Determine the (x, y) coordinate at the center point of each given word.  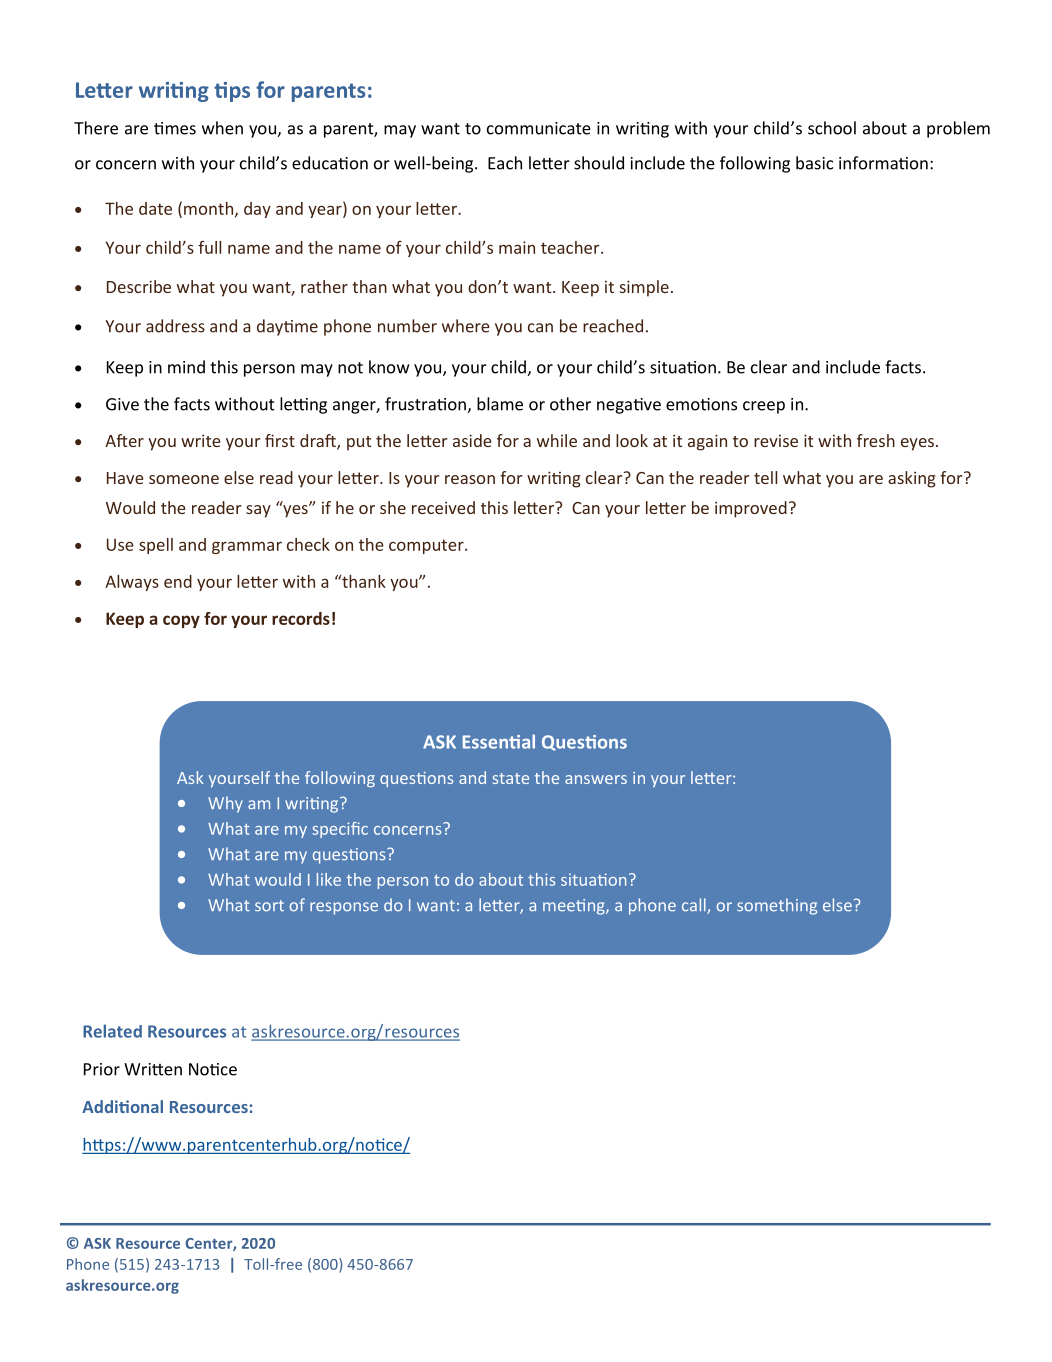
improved (751, 509)
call (695, 906)
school (832, 128)
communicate (539, 128)
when (222, 128)
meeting (575, 907)
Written (153, 1069)
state (511, 778)
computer (427, 546)
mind (186, 367)
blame (500, 404)
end (178, 581)
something (777, 906)
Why (225, 804)
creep (764, 407)
